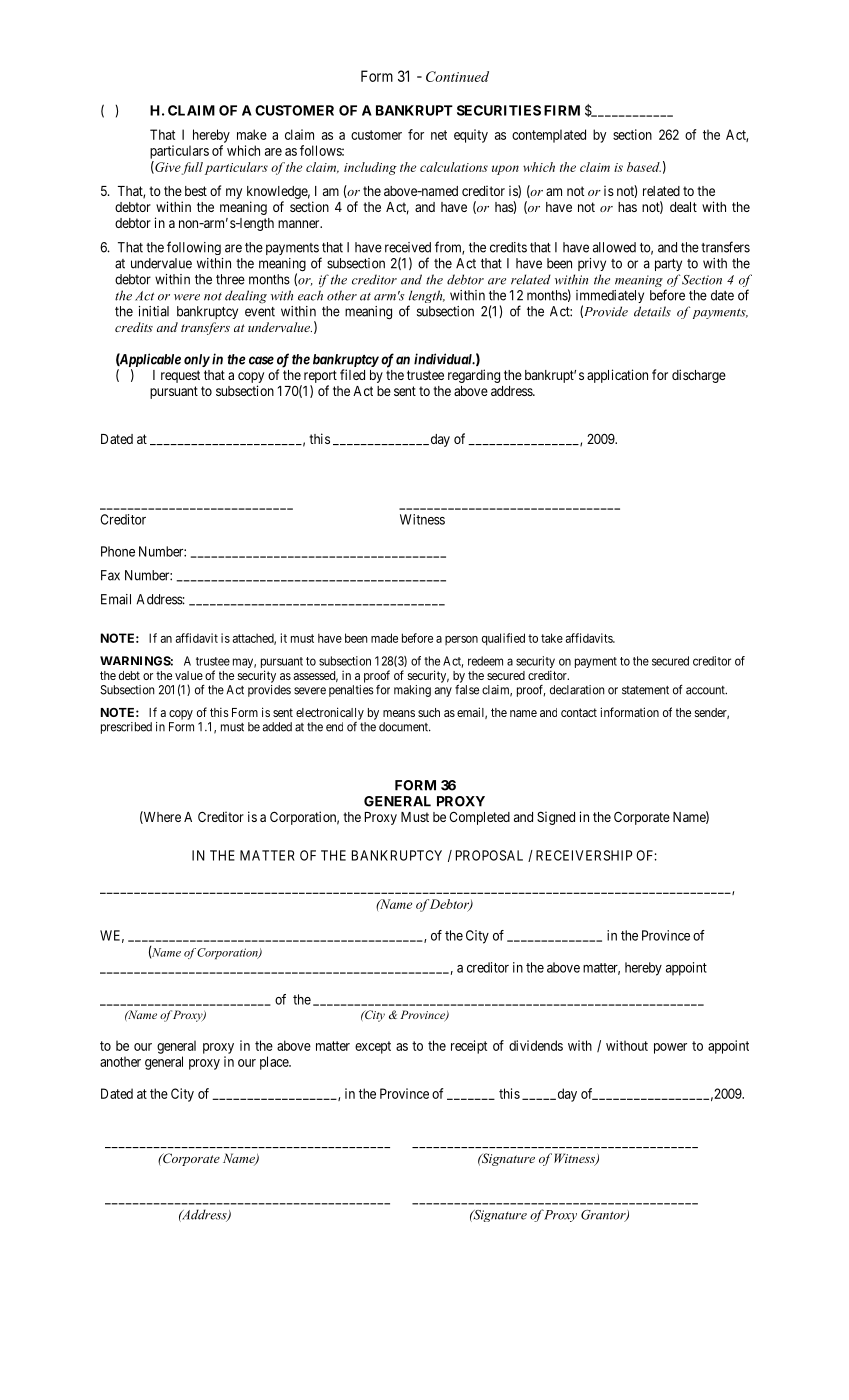  What do you see at coordinates (192, 168) in the page?
I see `full` at bounding box center [192, 168].
